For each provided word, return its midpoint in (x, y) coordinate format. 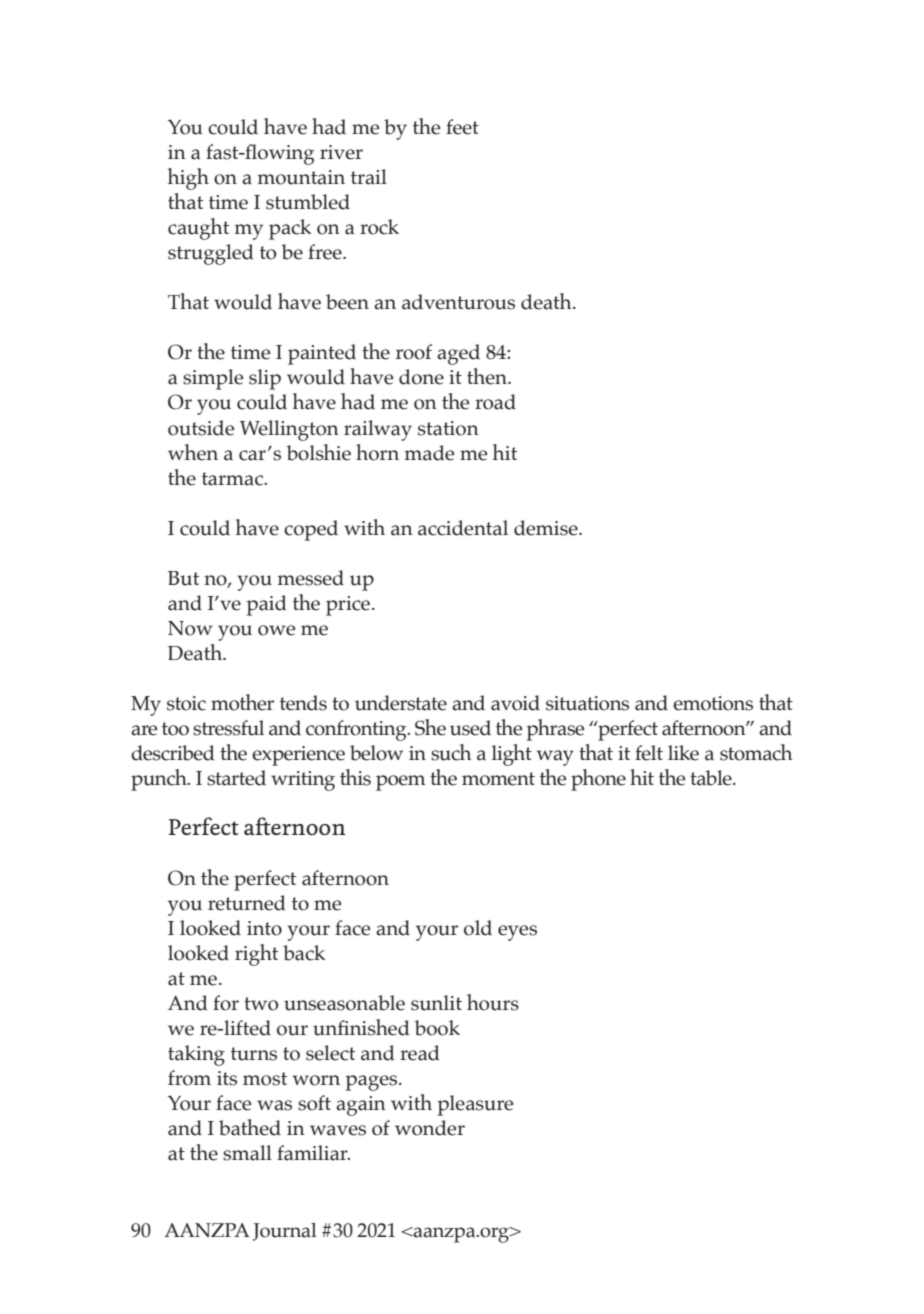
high (188, 179)
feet (462, 127)
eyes (517, 933)
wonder (430, 1128)
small (247, 1153)
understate (401, 703)
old (478, 928)
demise (547, 528)
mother (242, 702)
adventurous (458, 302)
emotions (713, 703)
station (448, 428)
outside (201, 428)
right (256, 955)
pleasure (475, 1105)
